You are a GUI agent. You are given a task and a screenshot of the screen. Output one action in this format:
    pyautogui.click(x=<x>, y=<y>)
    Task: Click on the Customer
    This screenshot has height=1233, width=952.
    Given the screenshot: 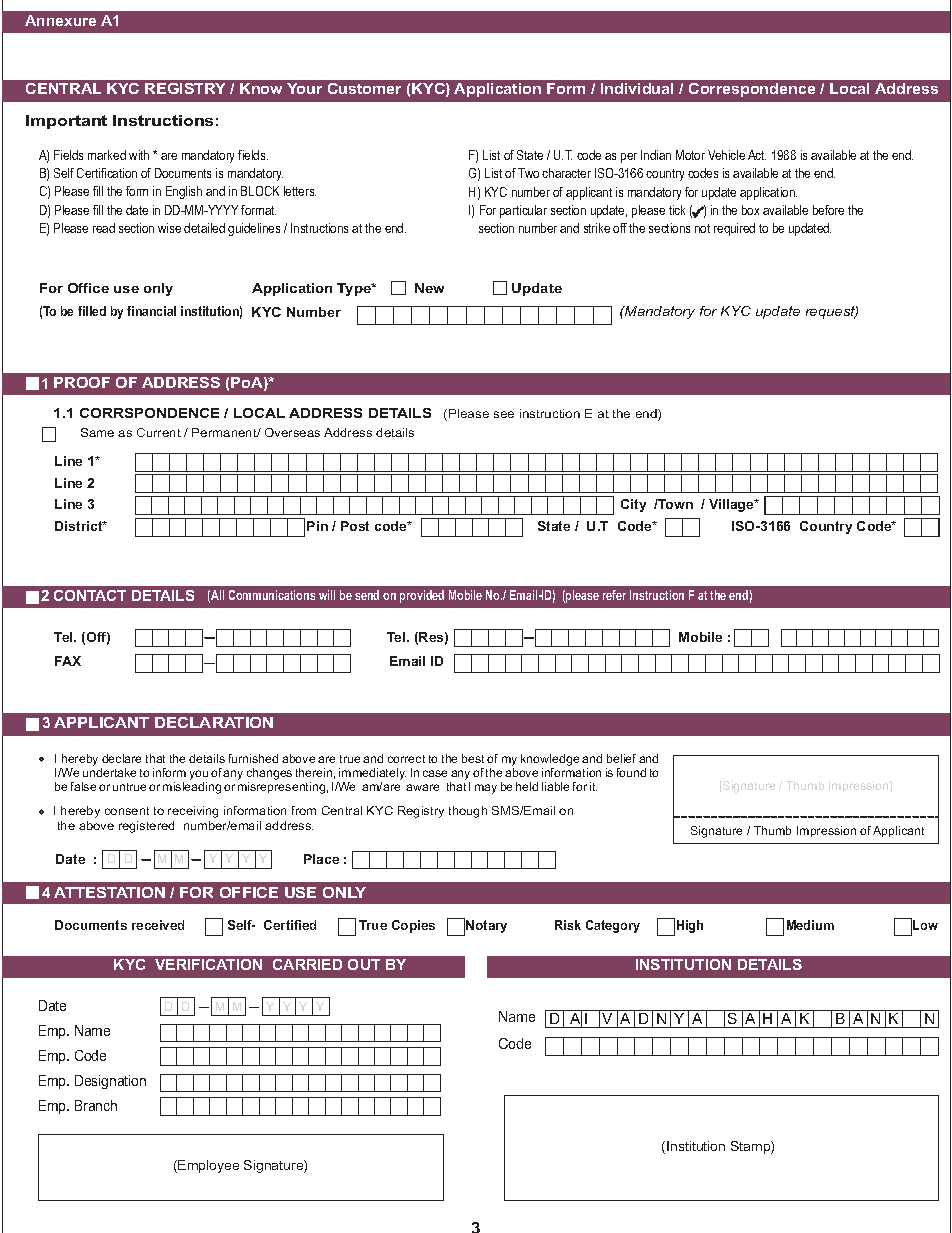 What is the action you would take?
    pyautogui.click(x=364, y=88)
